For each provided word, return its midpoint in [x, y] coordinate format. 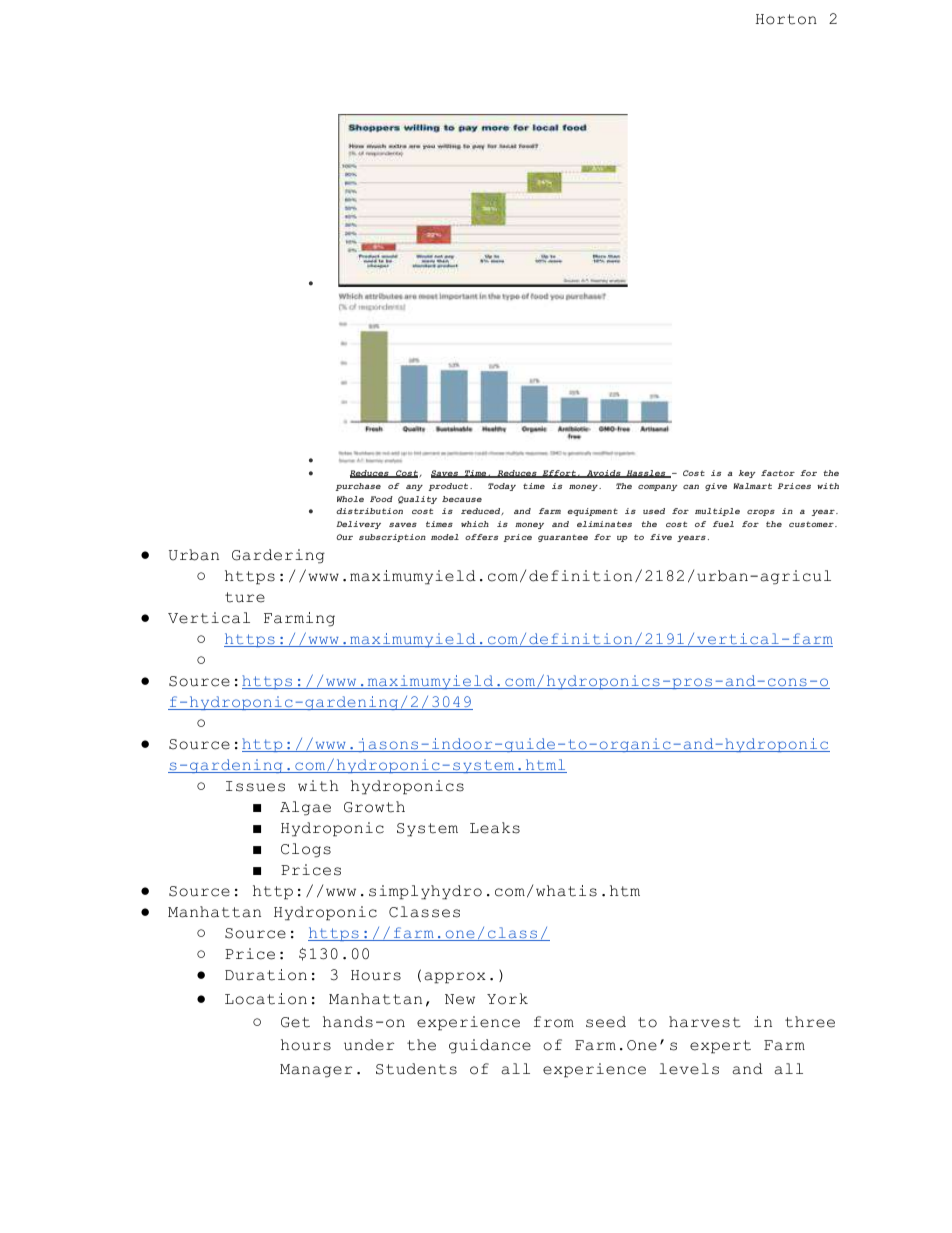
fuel [723, 524]
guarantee [563, 538]
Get [295, 1022]
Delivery [358, 525]
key [747, 474]
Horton [786, 19]
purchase [358, 487]
